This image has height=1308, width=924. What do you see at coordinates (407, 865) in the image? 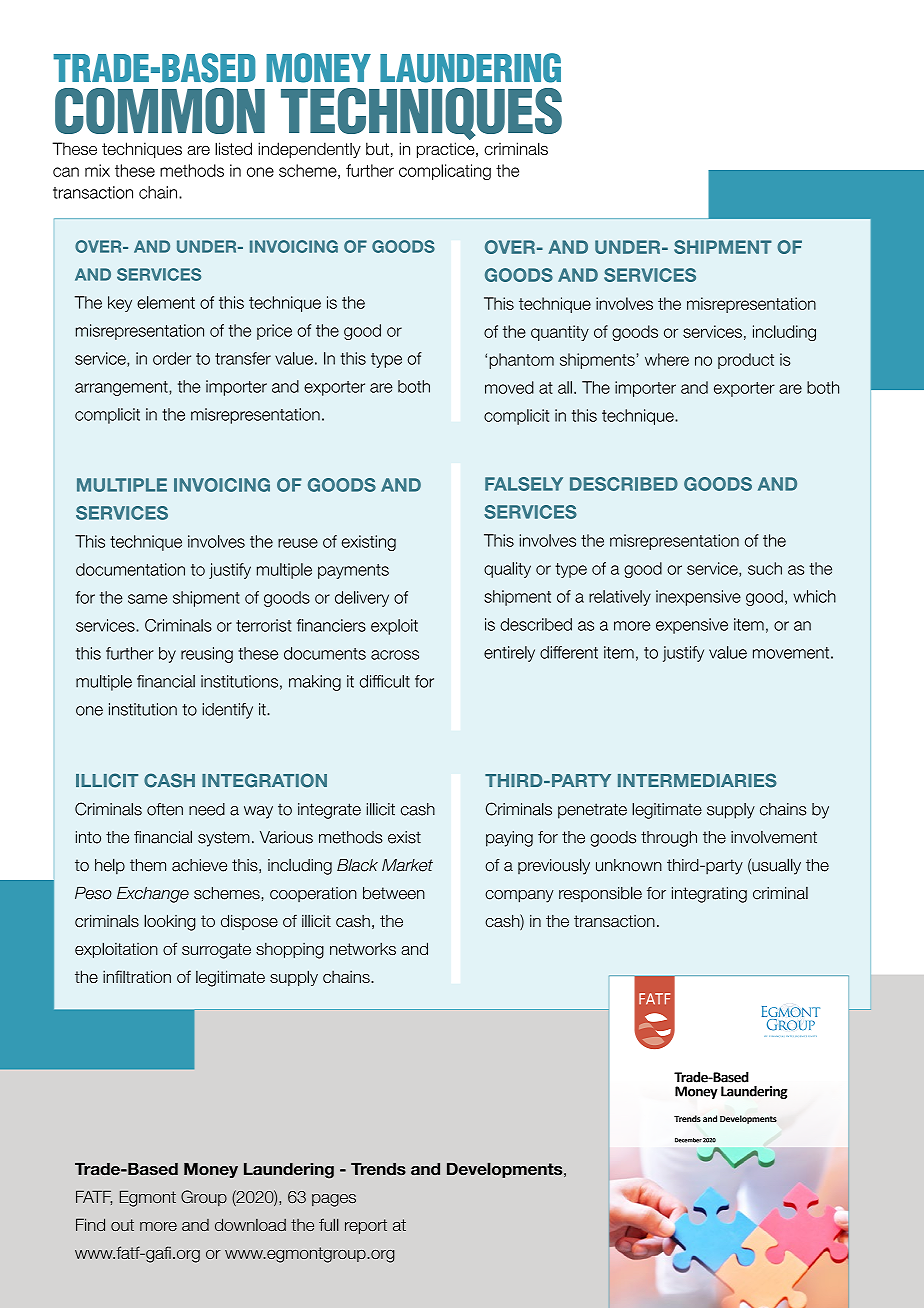
I see `Market` at bounding box center [407, 865].
